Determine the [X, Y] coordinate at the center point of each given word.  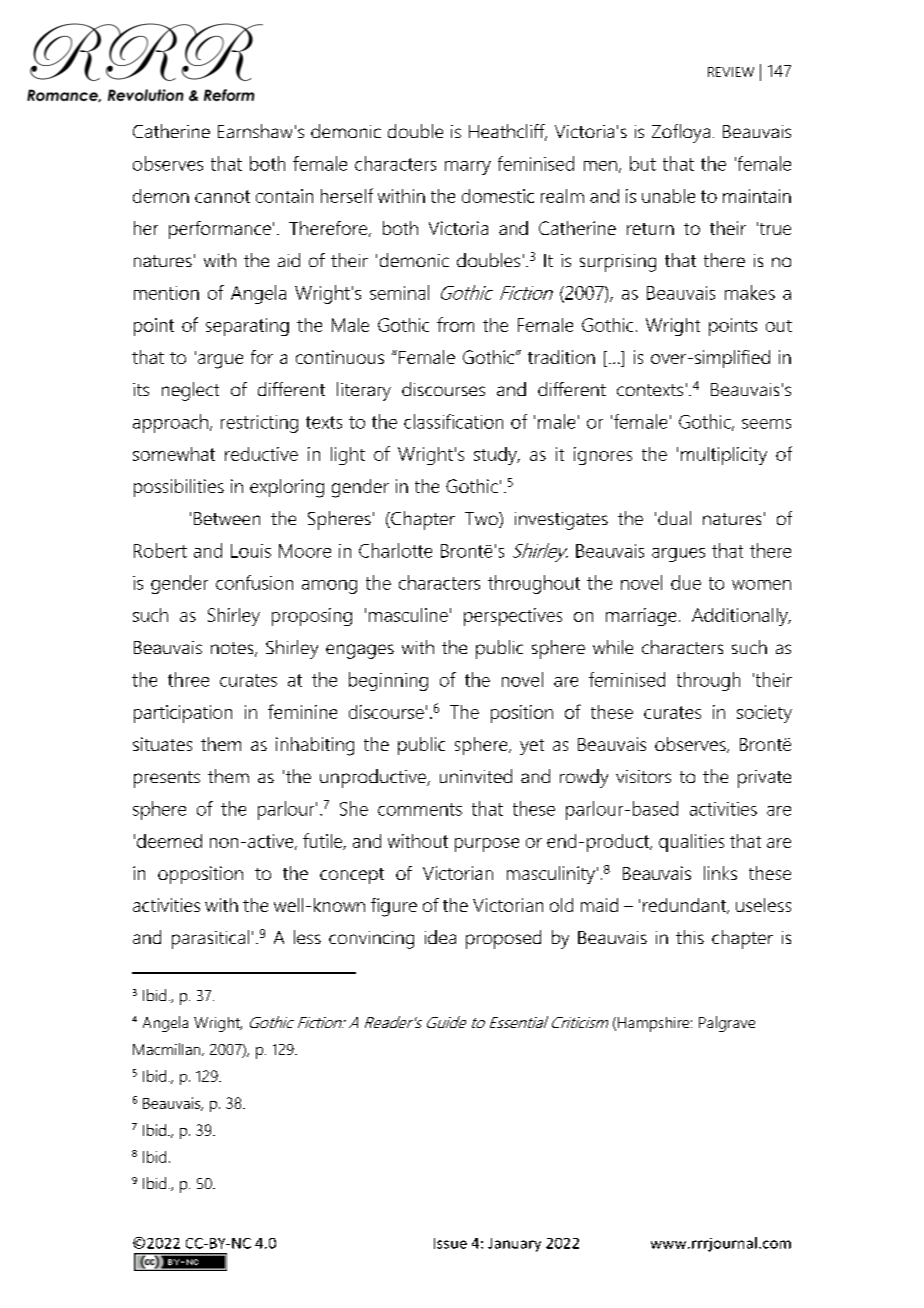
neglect [190, 391]
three [188, 679]
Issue [450, 1243]
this [690, 937]
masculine [408, 615]
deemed [169, 841]
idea [440, 937]
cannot [222, 196]
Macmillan [168, 1049]
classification [453, 421]
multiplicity [724, 456]
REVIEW [731, 72]
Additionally [741, 617]
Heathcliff [508, 132]
